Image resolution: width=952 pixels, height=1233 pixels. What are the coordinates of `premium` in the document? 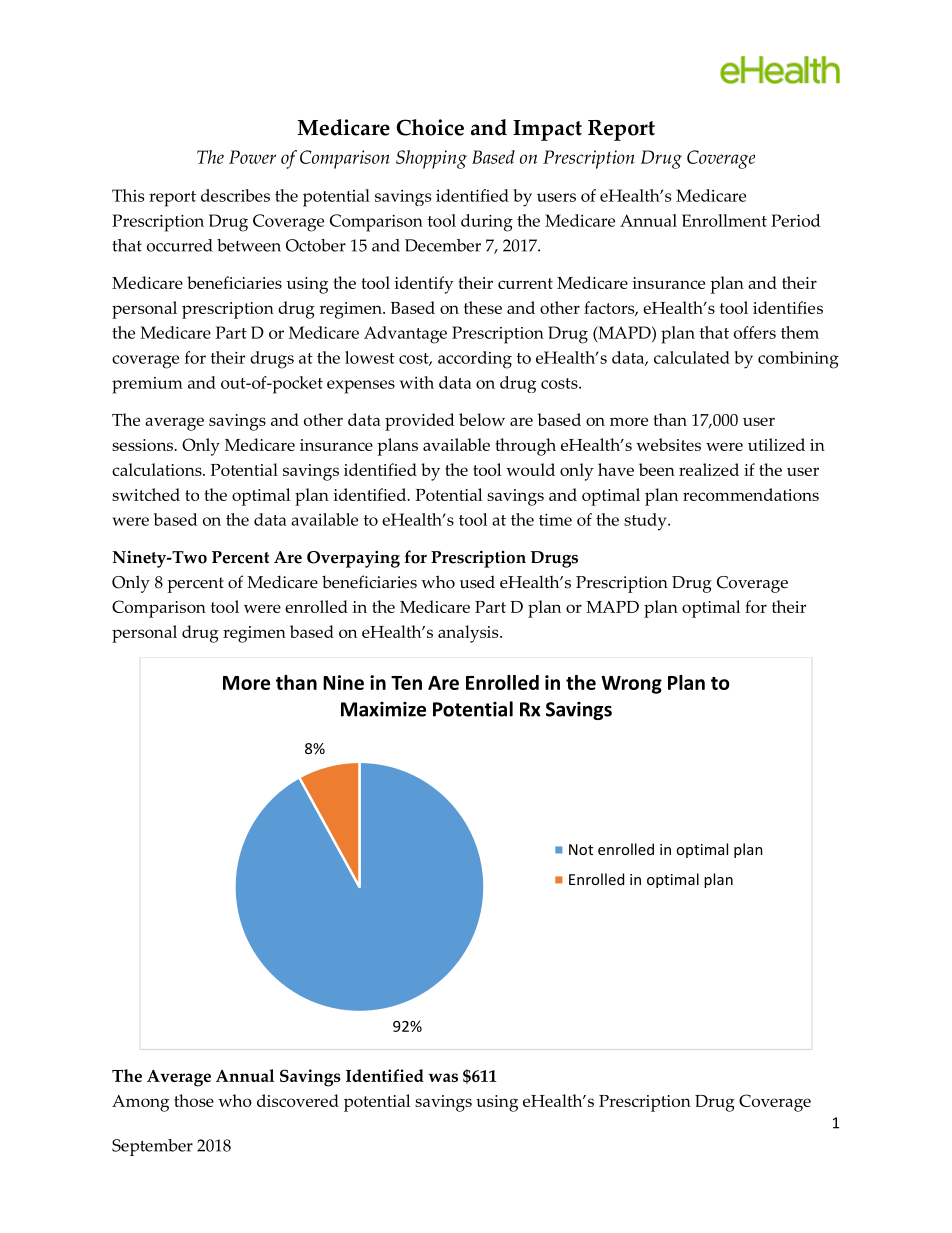 It's located at (147, 385).
